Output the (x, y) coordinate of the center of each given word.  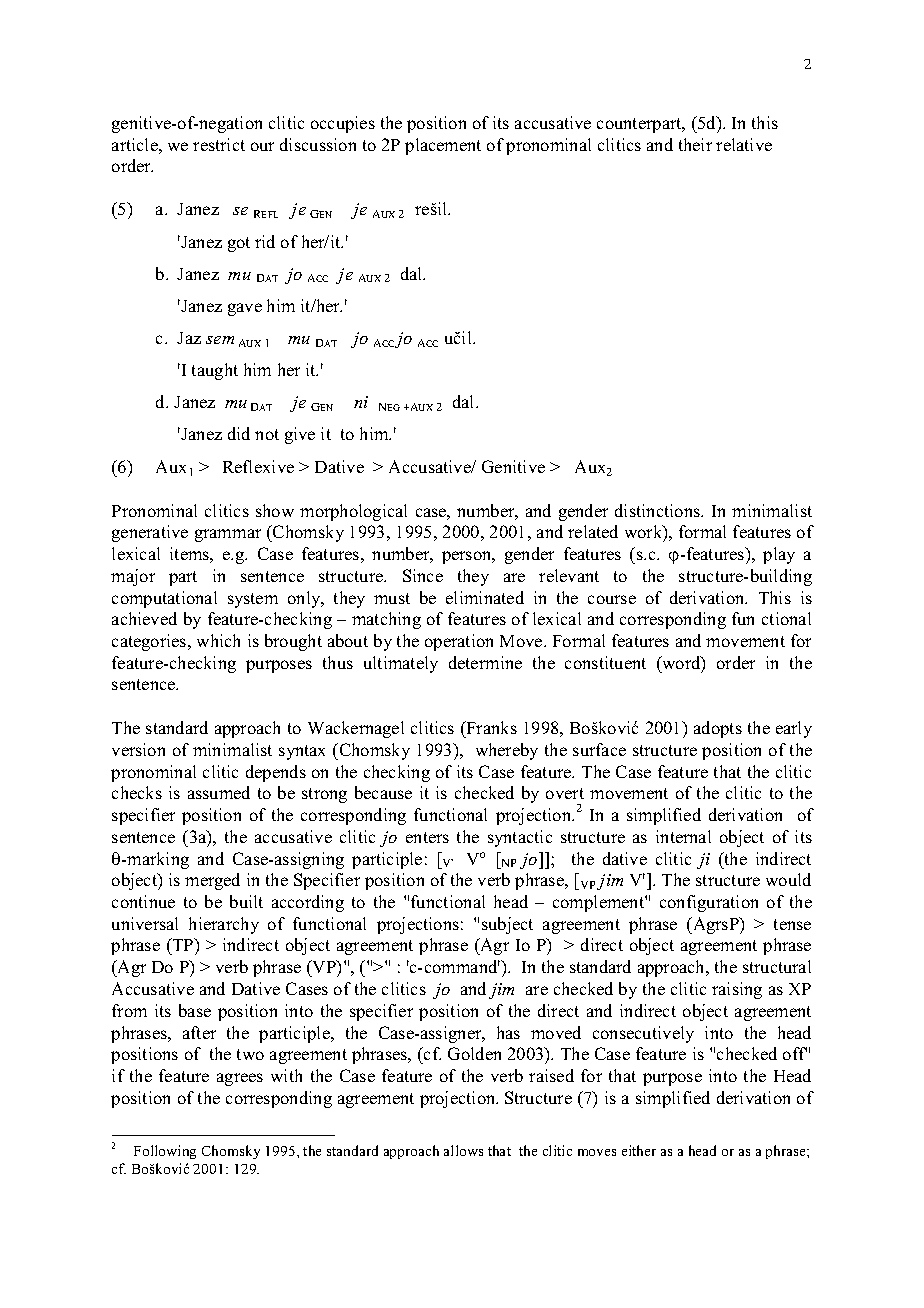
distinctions (659, 510)
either (639, 1150)
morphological (353, 512)
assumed (219, 792)
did (239, 433)
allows (463, 1150)
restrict (219, 144)
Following (165, 1152)
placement (443, 146)
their (695, 144)
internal (683, 836)
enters (427, 837)
